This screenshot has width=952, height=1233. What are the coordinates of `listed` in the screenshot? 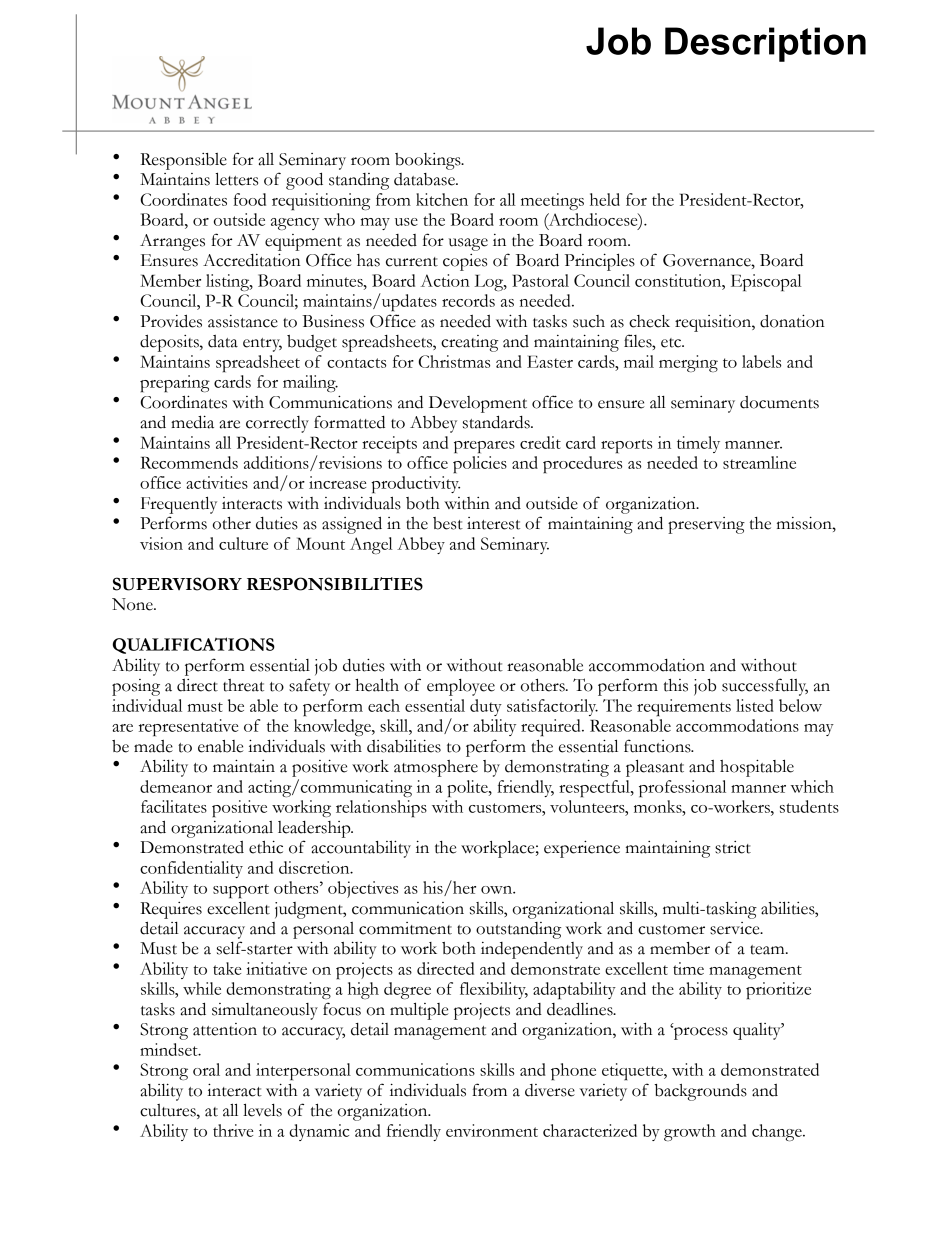 It's located at (755, 705).
